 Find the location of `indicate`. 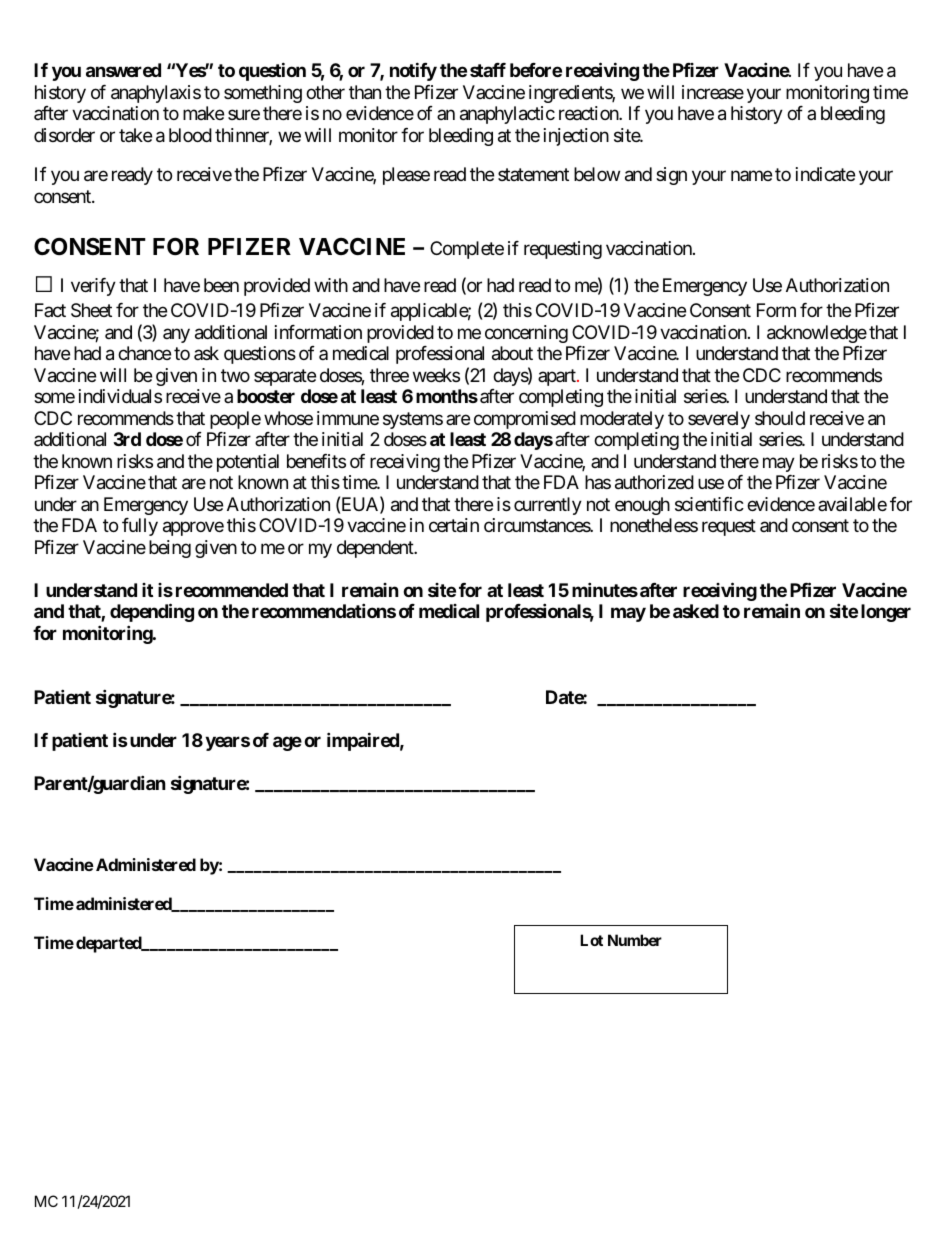

indicate is located at coordinates (825, 174).
